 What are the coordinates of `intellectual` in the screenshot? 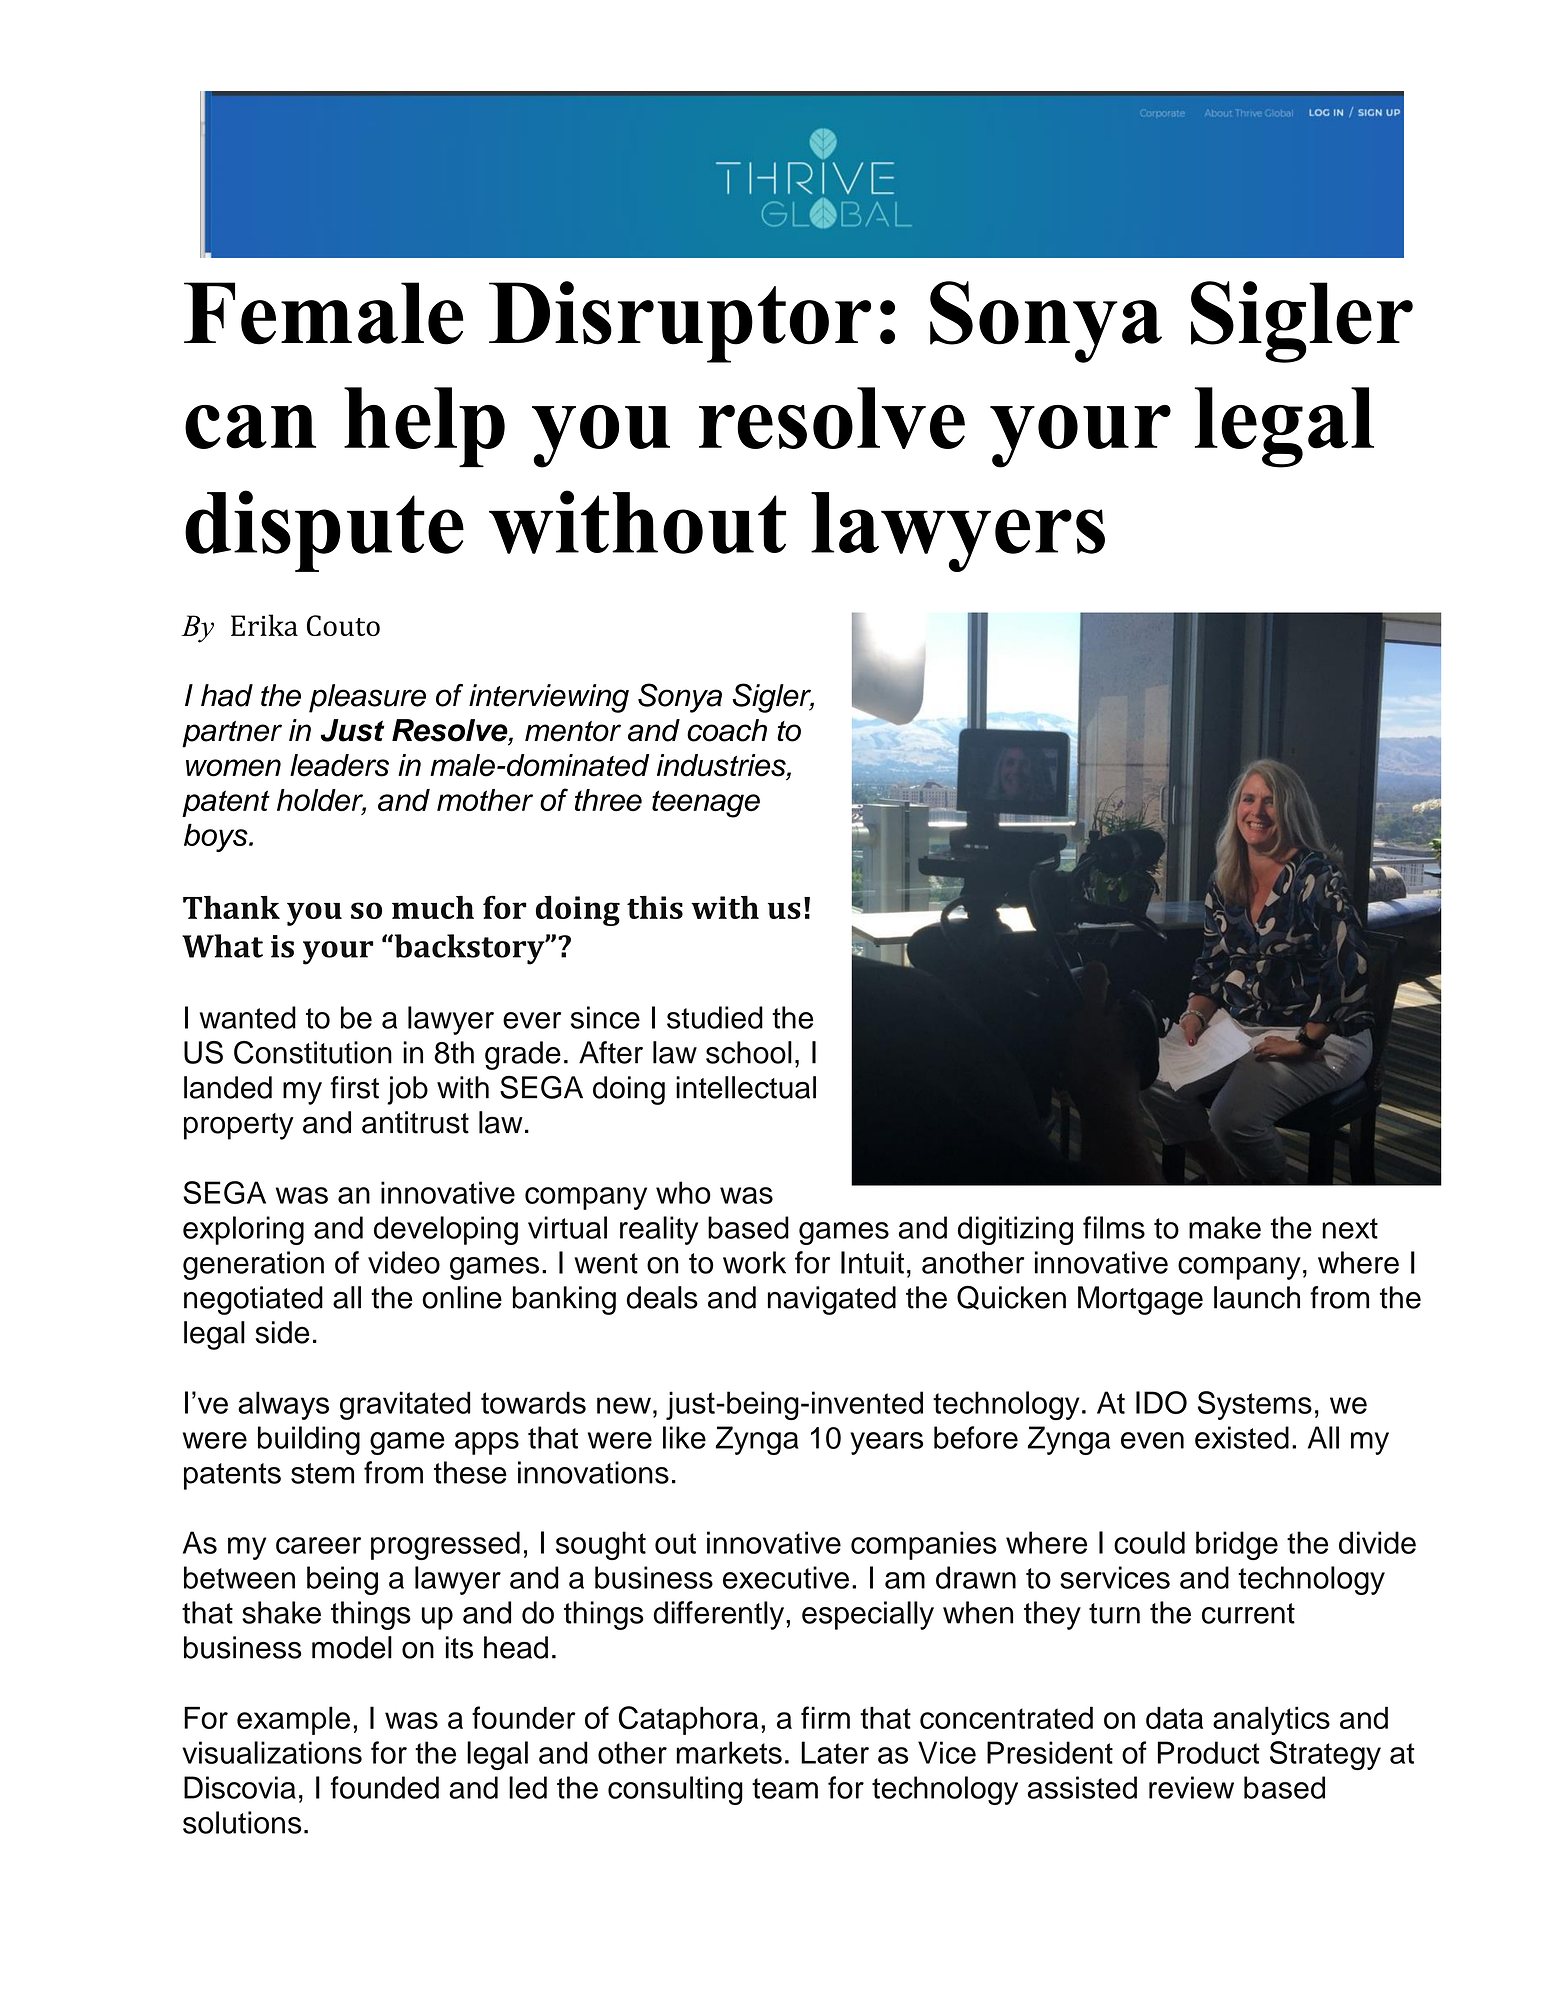 It's located at (746, 1087).
